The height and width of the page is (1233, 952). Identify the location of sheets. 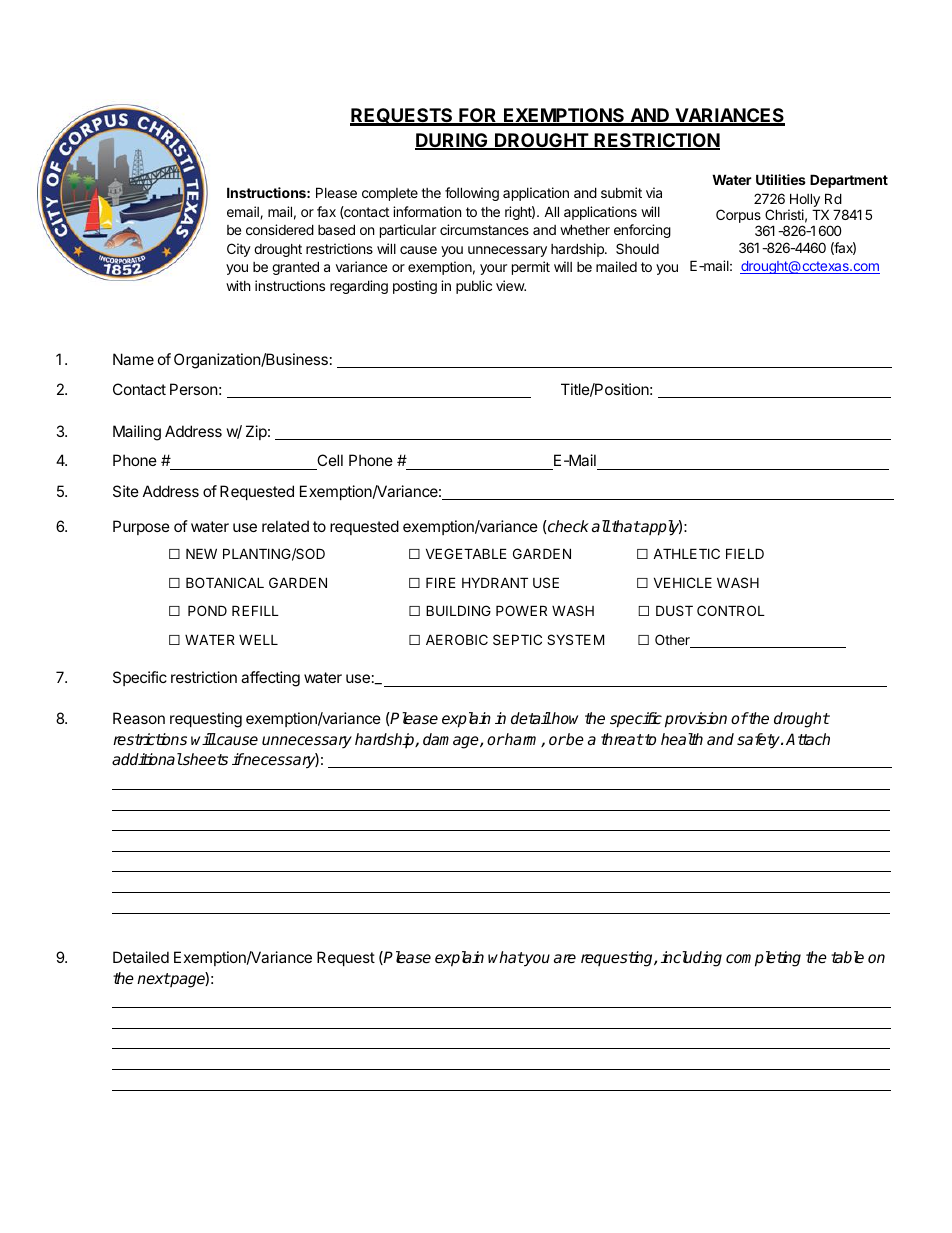
(204, 759).
